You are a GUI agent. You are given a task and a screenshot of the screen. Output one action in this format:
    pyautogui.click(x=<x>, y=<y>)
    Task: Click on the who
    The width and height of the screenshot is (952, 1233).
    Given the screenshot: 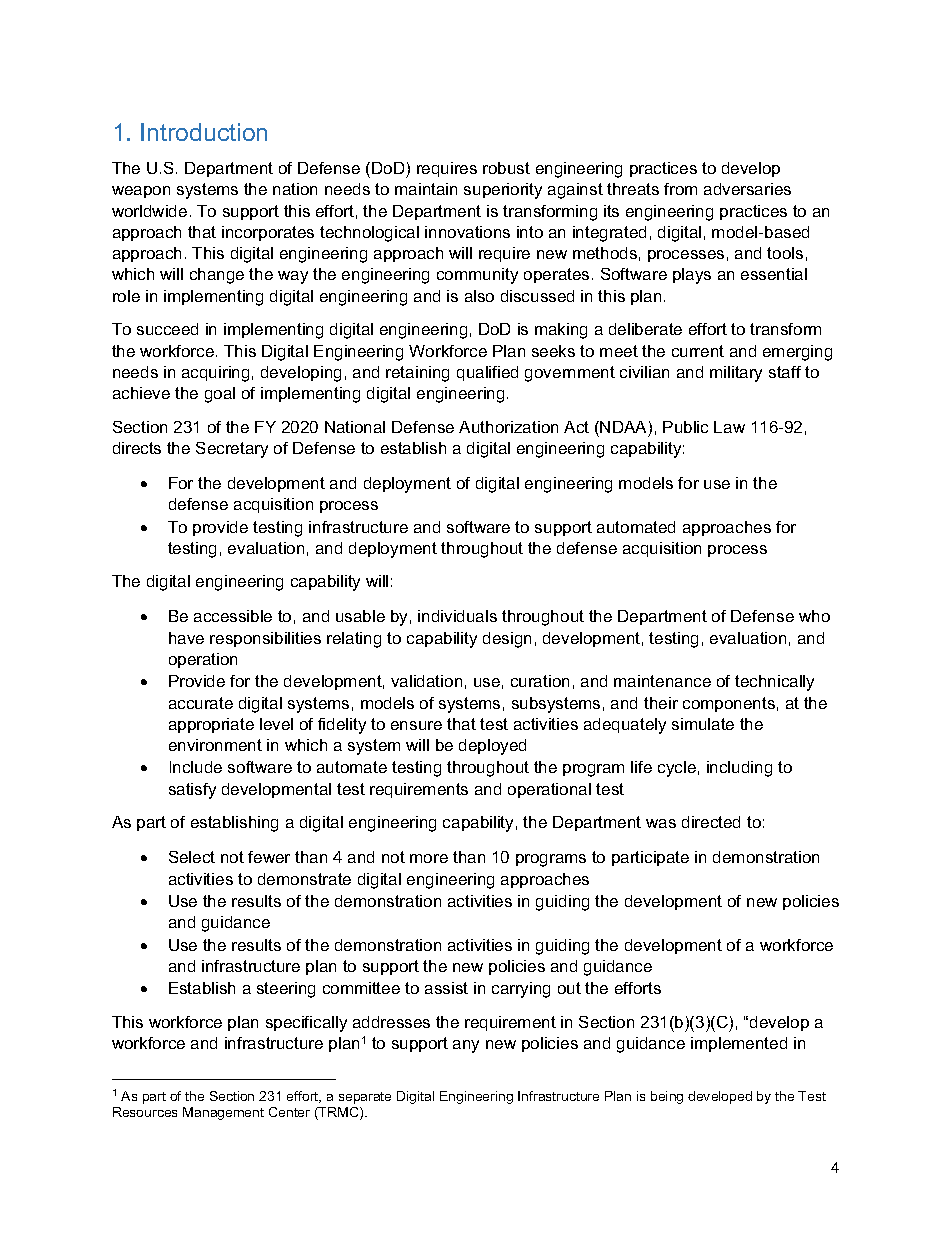 What is the action you would take?
    pyautogui.click(x=814, y=616)
